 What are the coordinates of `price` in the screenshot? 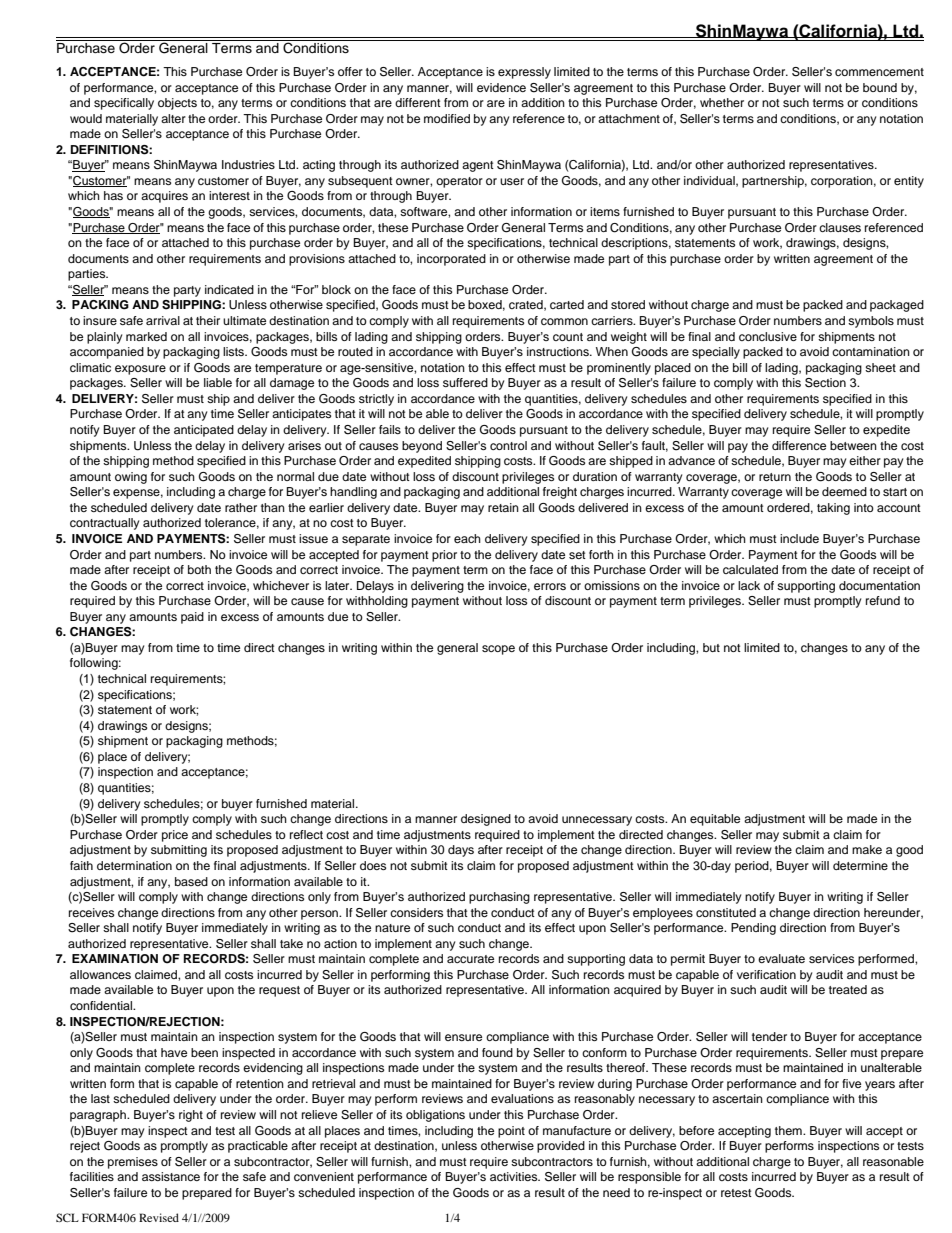 It's located at (175, 836).
